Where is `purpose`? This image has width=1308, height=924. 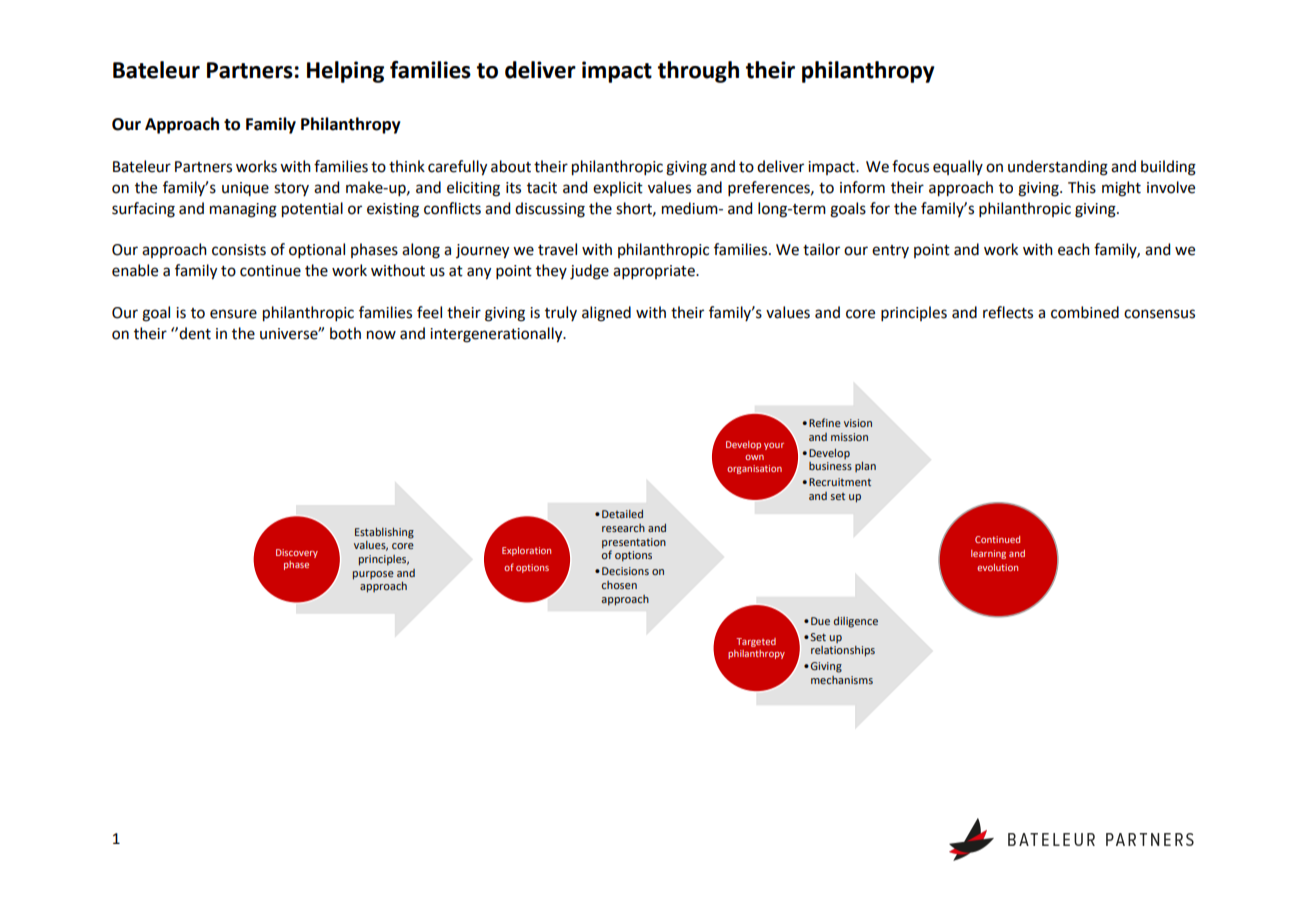
purpose is located at coordinates (373, 575).
